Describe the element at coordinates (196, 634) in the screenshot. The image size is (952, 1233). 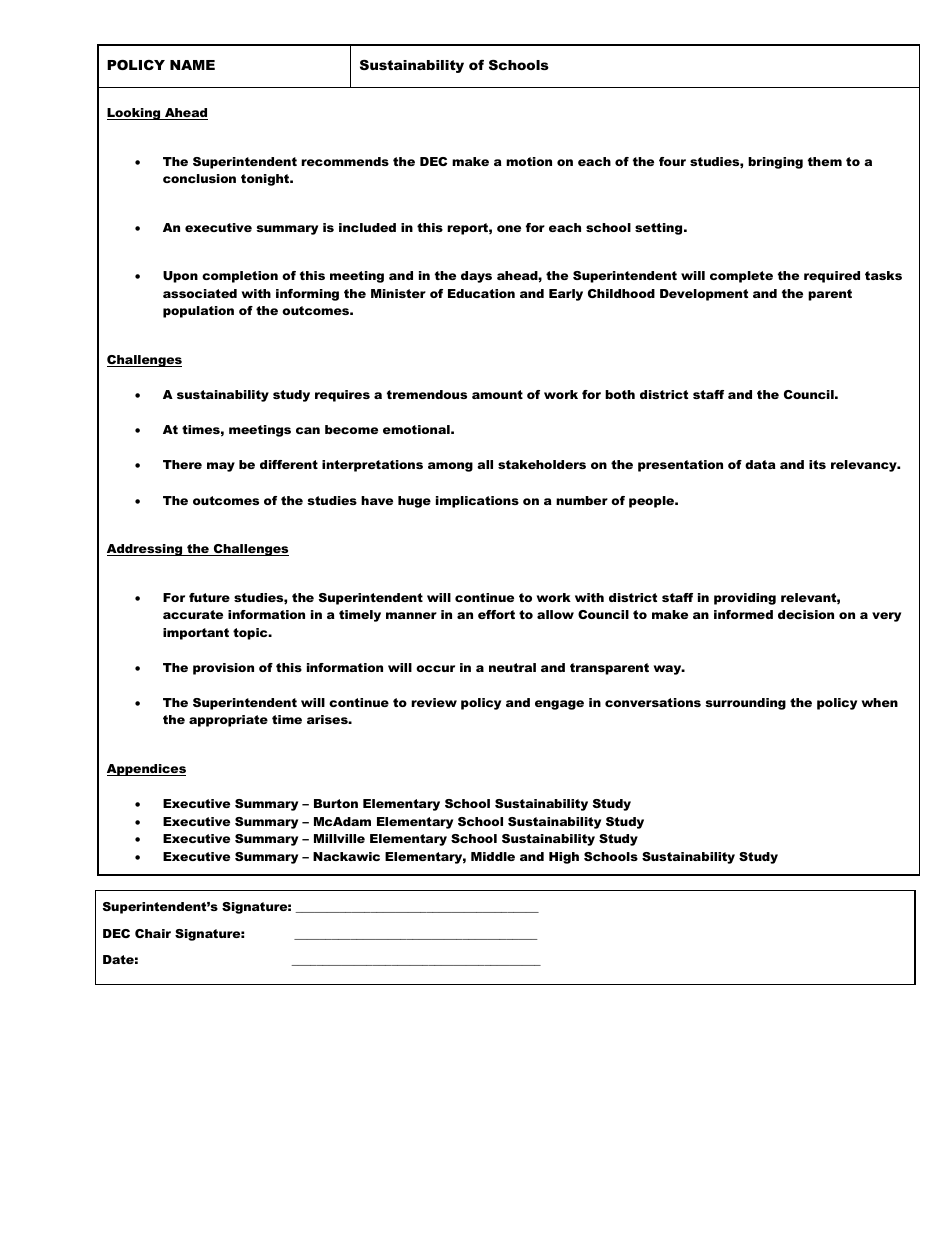
I see `important` at that location.
